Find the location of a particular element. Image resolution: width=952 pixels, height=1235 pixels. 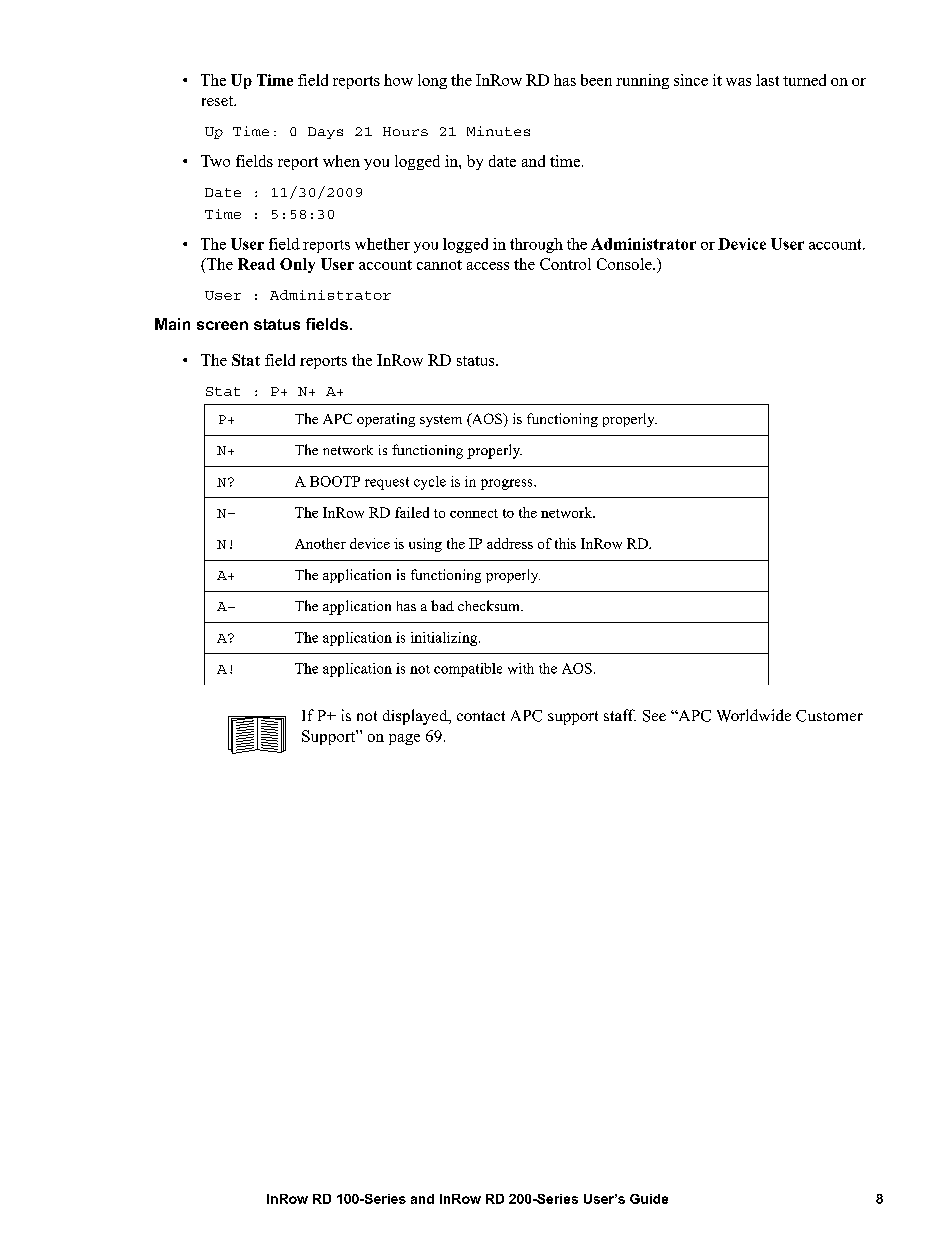

Customer is located at coordinates (829, 716).
